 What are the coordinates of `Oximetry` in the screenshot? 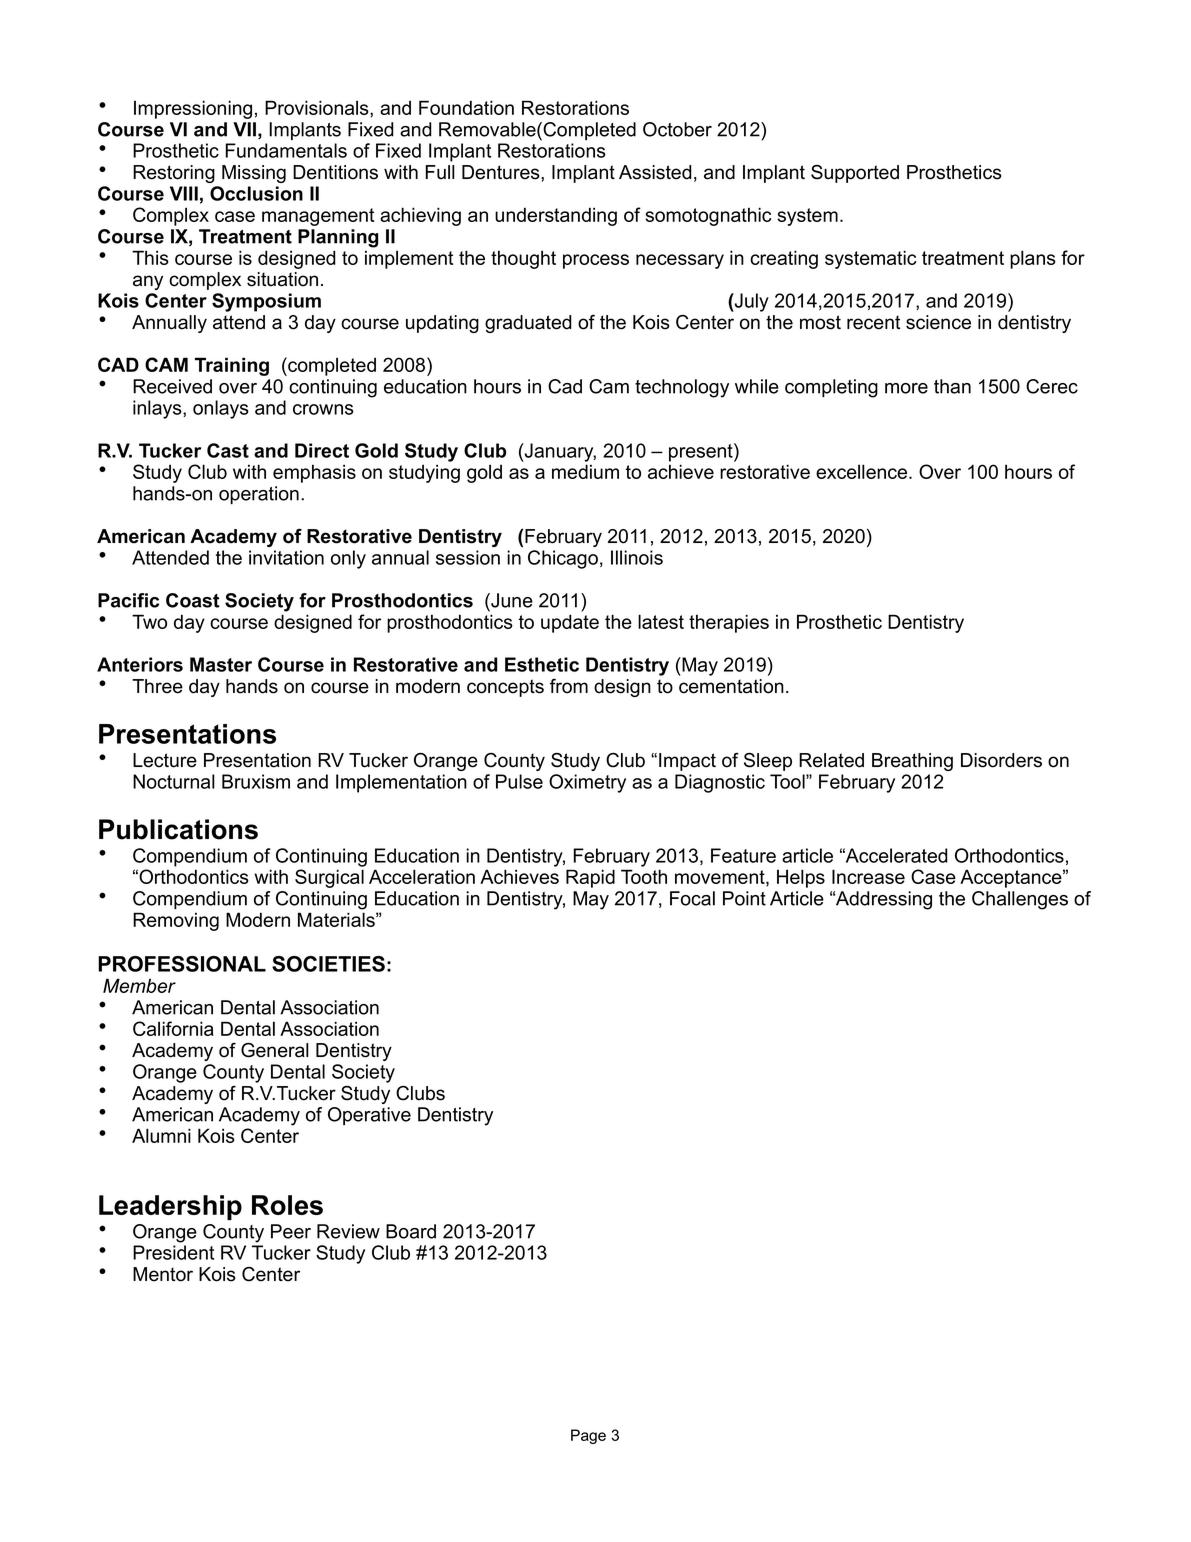 It's located at (587, 783).
